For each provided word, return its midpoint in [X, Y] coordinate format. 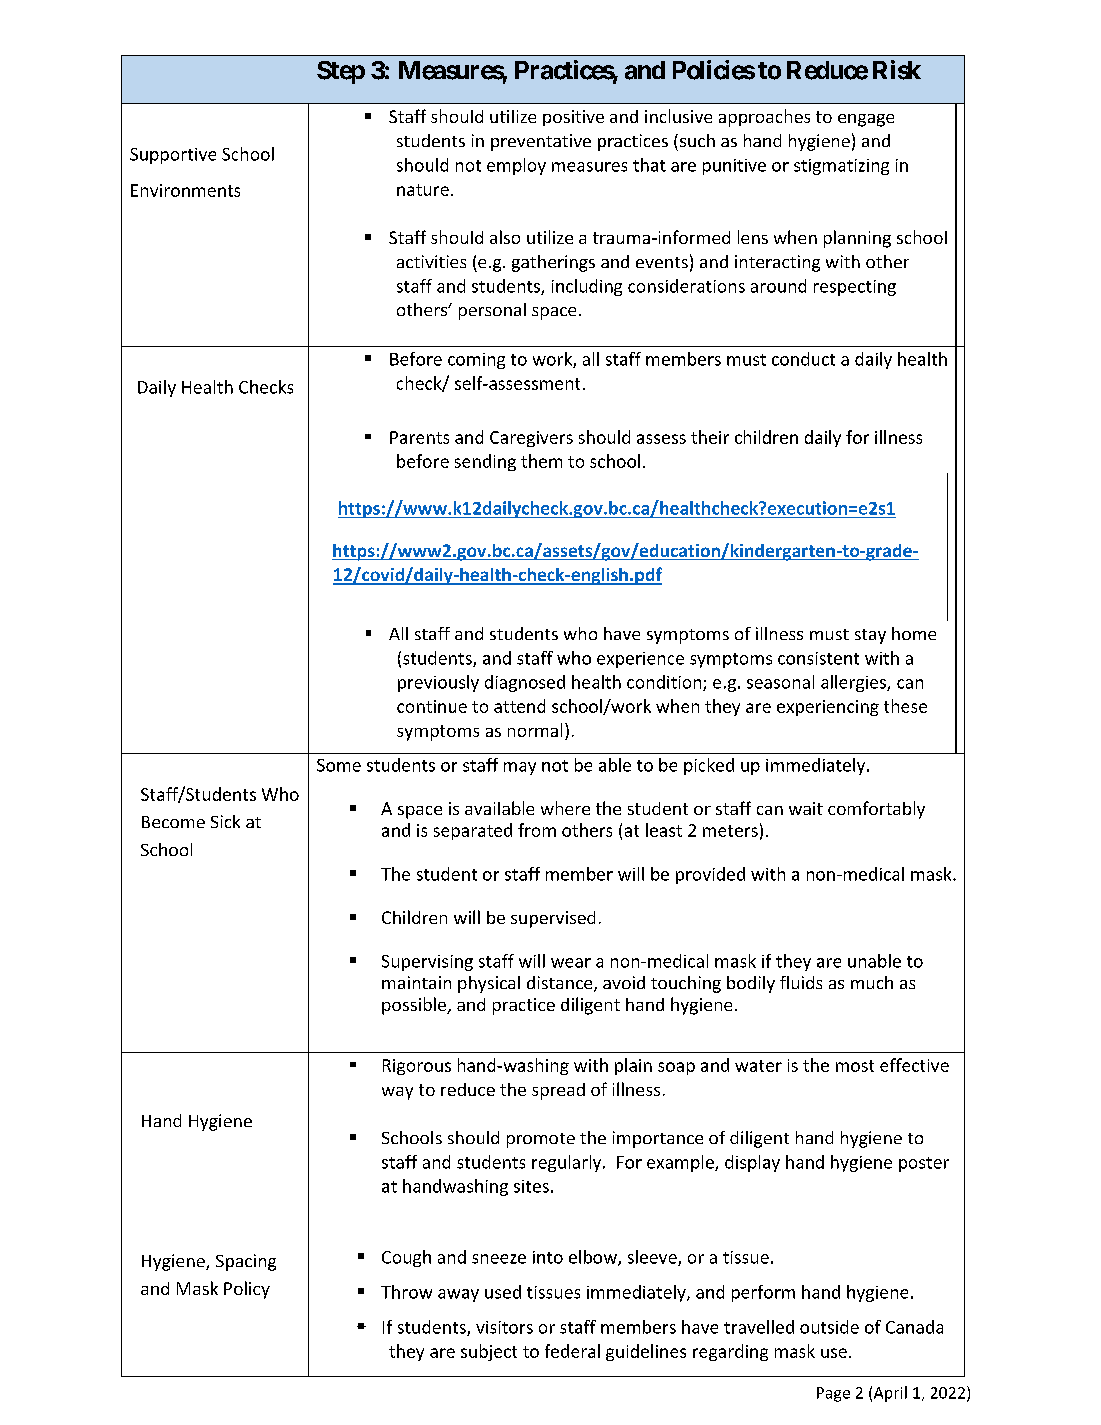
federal [572, 1351]
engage [866, 120]
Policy [247, 1290]
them [541, 461]
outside [829, 1327]
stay [870, 636]
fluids [801, 982]
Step [341, 72]
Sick [225, 821]
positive [573, 118]
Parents [419, 437]
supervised [553, 919]
